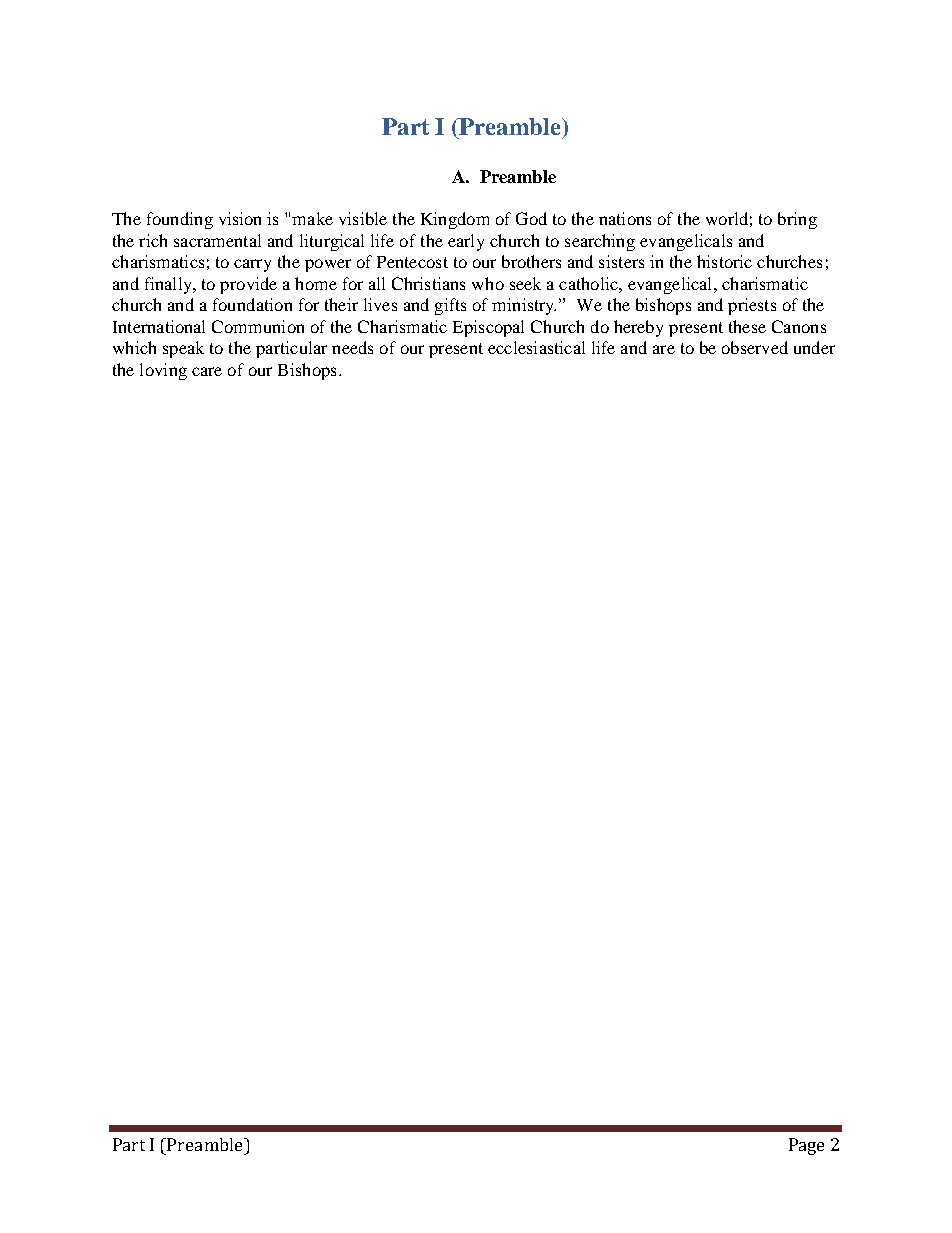  I want to click on these, so click(747, 326).
